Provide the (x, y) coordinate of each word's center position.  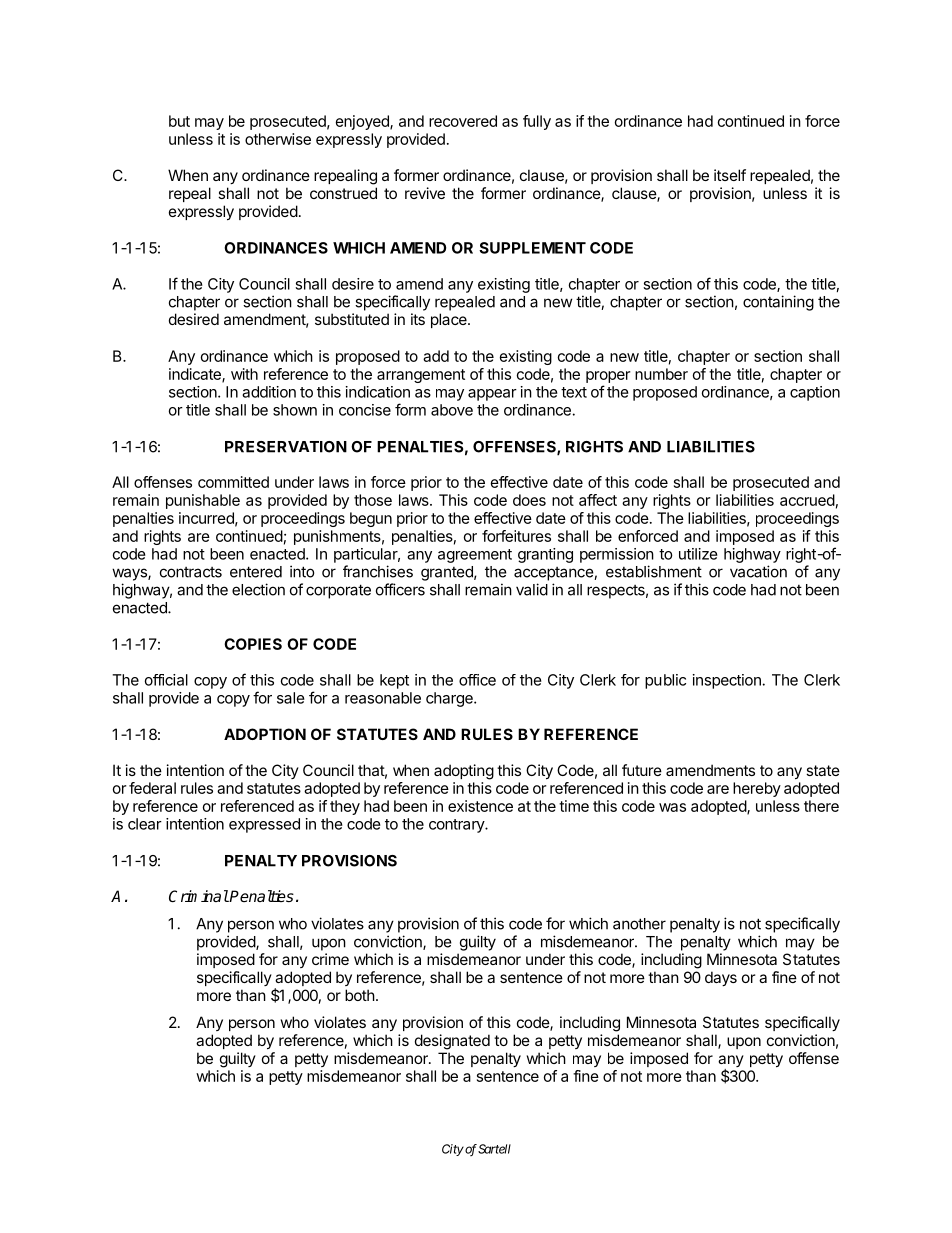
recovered (463, 121)
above (452, 410)
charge (450, 699)
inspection (727, 681)
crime (330, 959)
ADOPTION (265, 734)
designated (452, 1042)
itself (730, 175)
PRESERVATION (286, 447)
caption (815, 393)
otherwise (278, 139)
